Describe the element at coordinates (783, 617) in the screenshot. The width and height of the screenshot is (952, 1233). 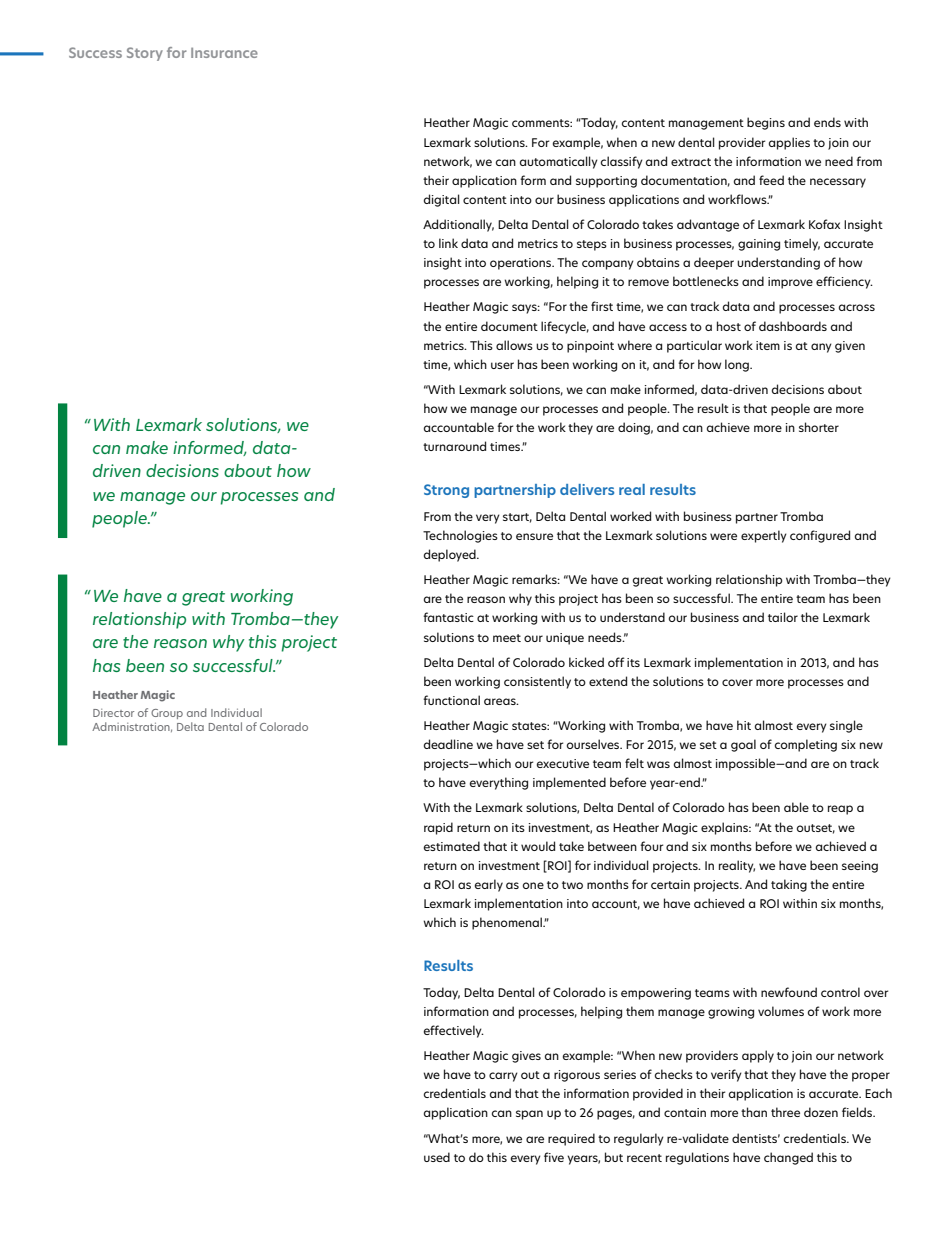
I see `tailor` at that location.
